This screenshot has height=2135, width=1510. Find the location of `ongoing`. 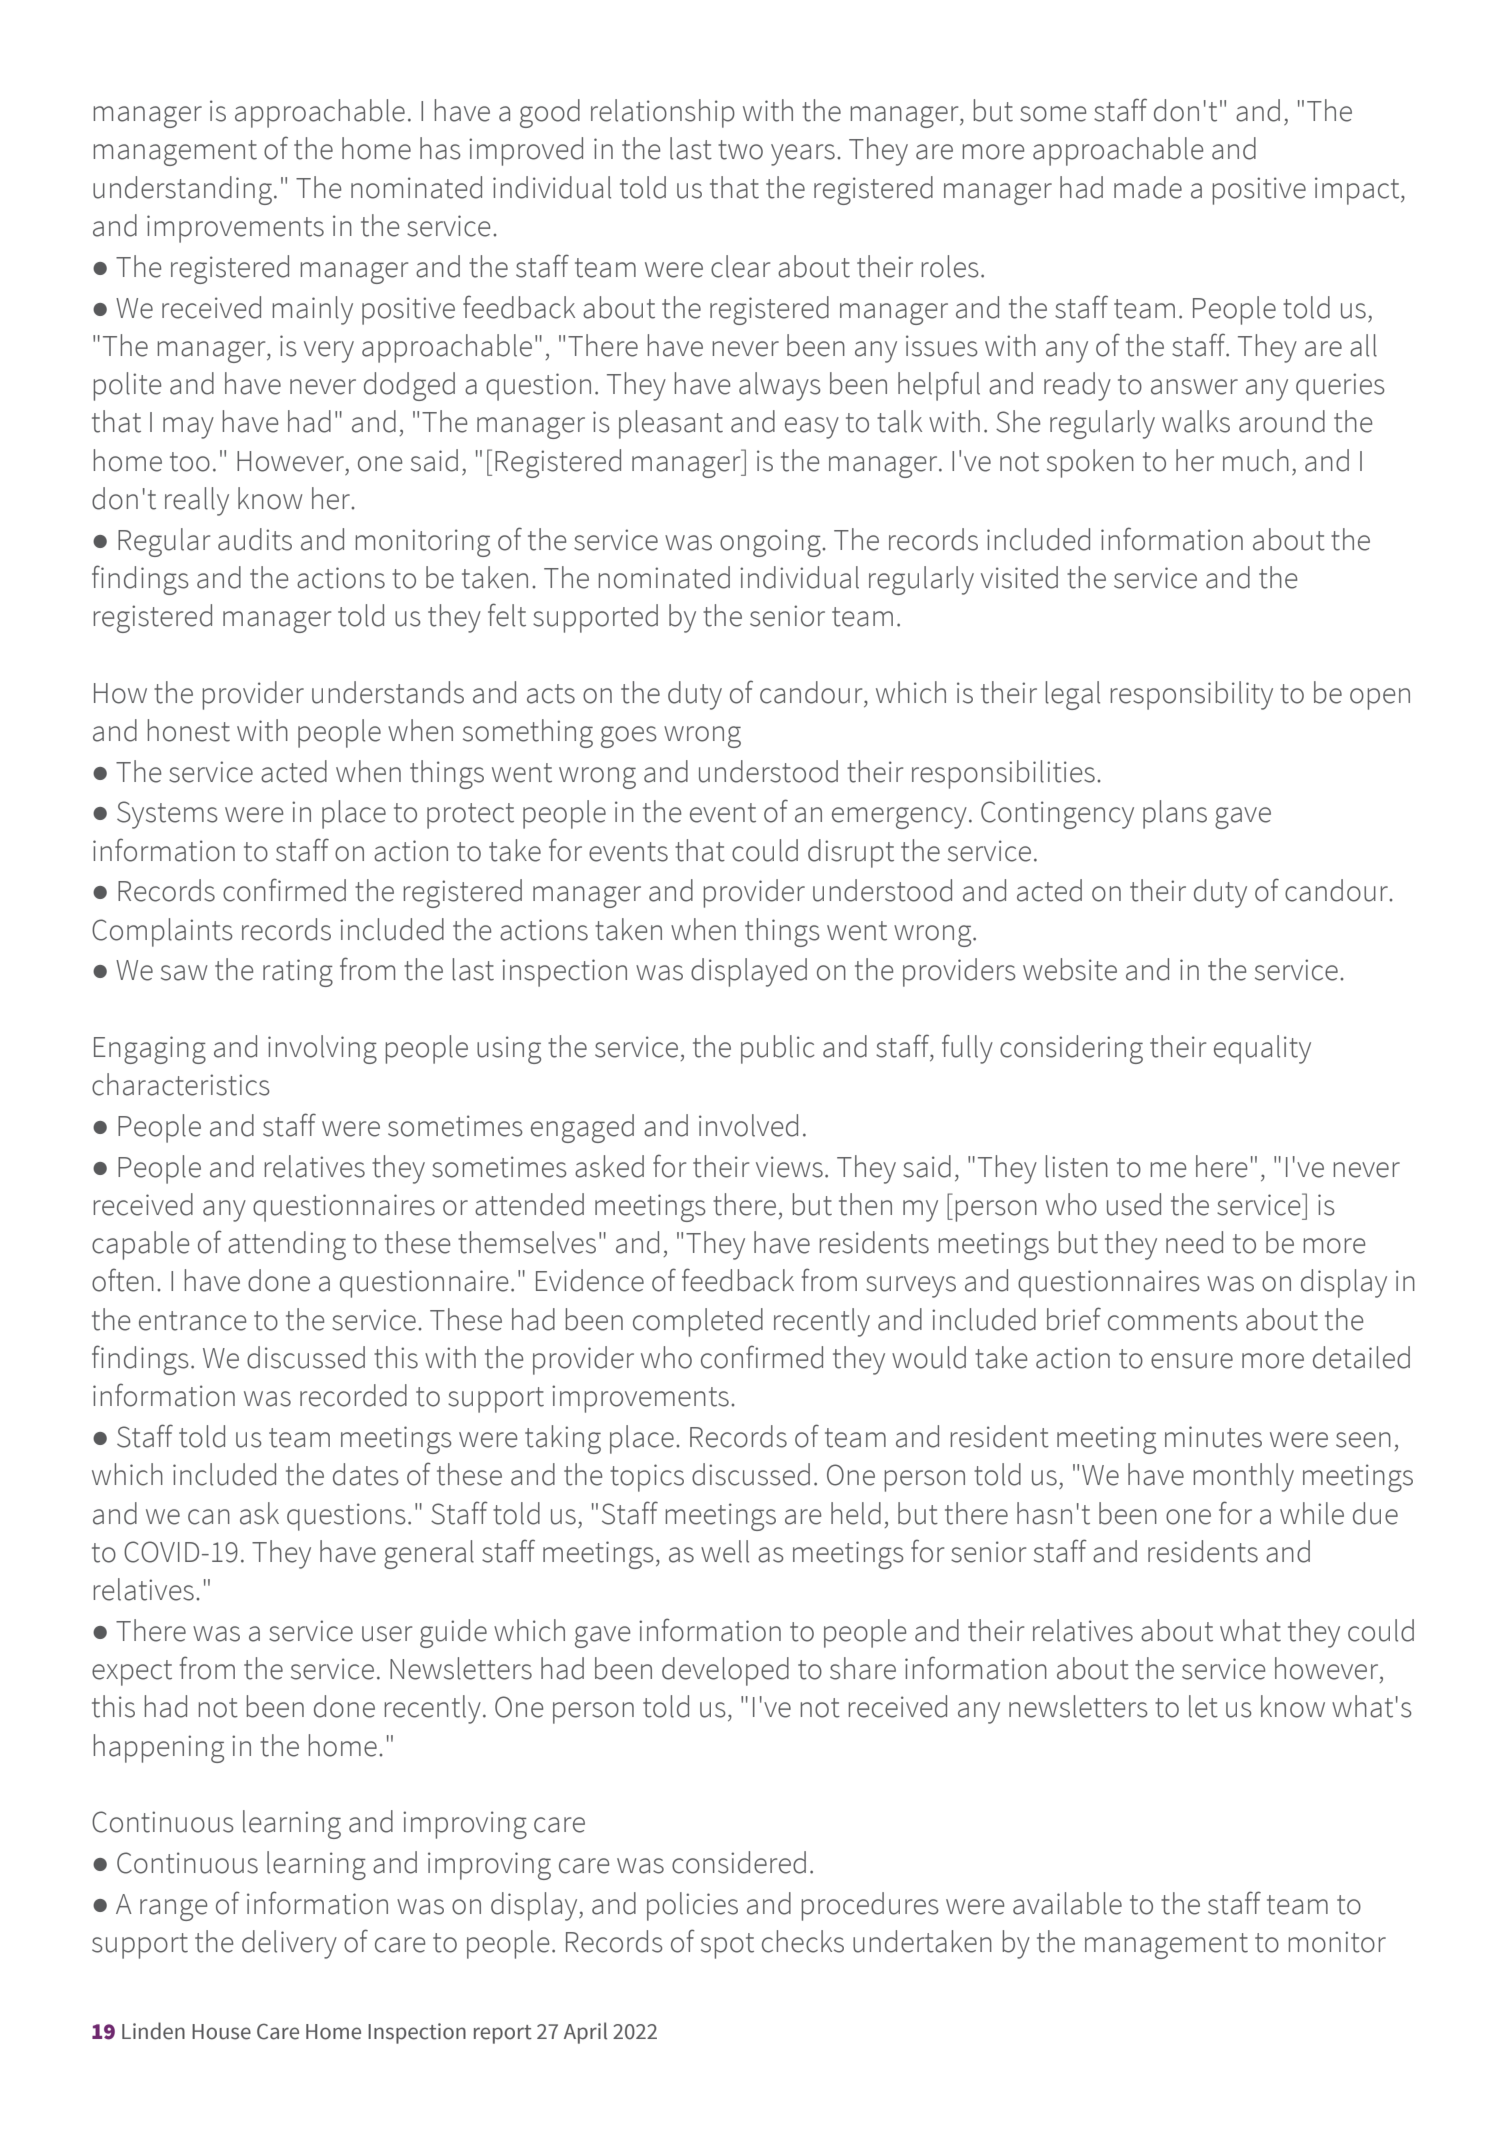

ongoing is located at coordinates (771, 543).
